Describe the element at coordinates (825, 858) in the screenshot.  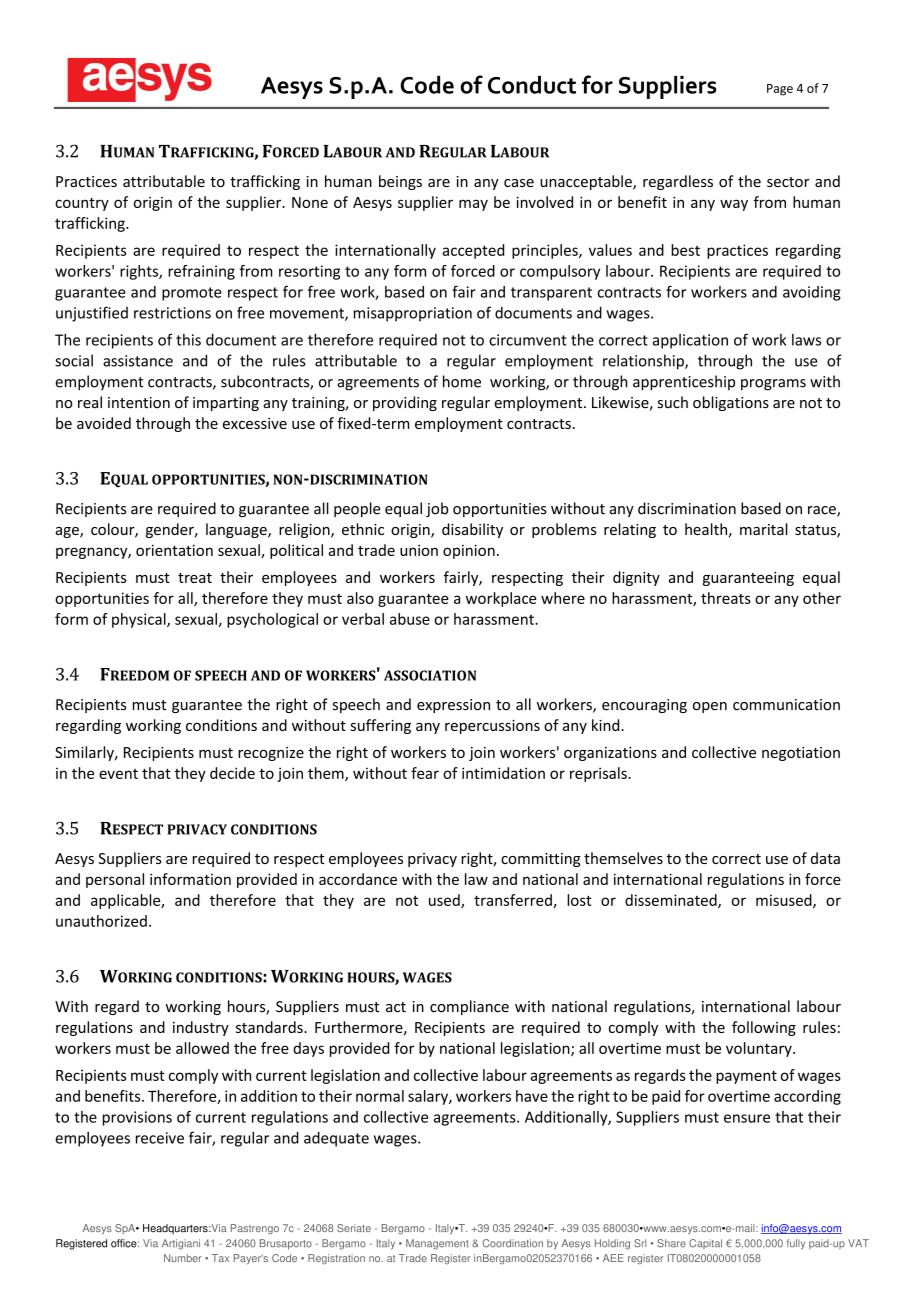
I see `data` at that location.
